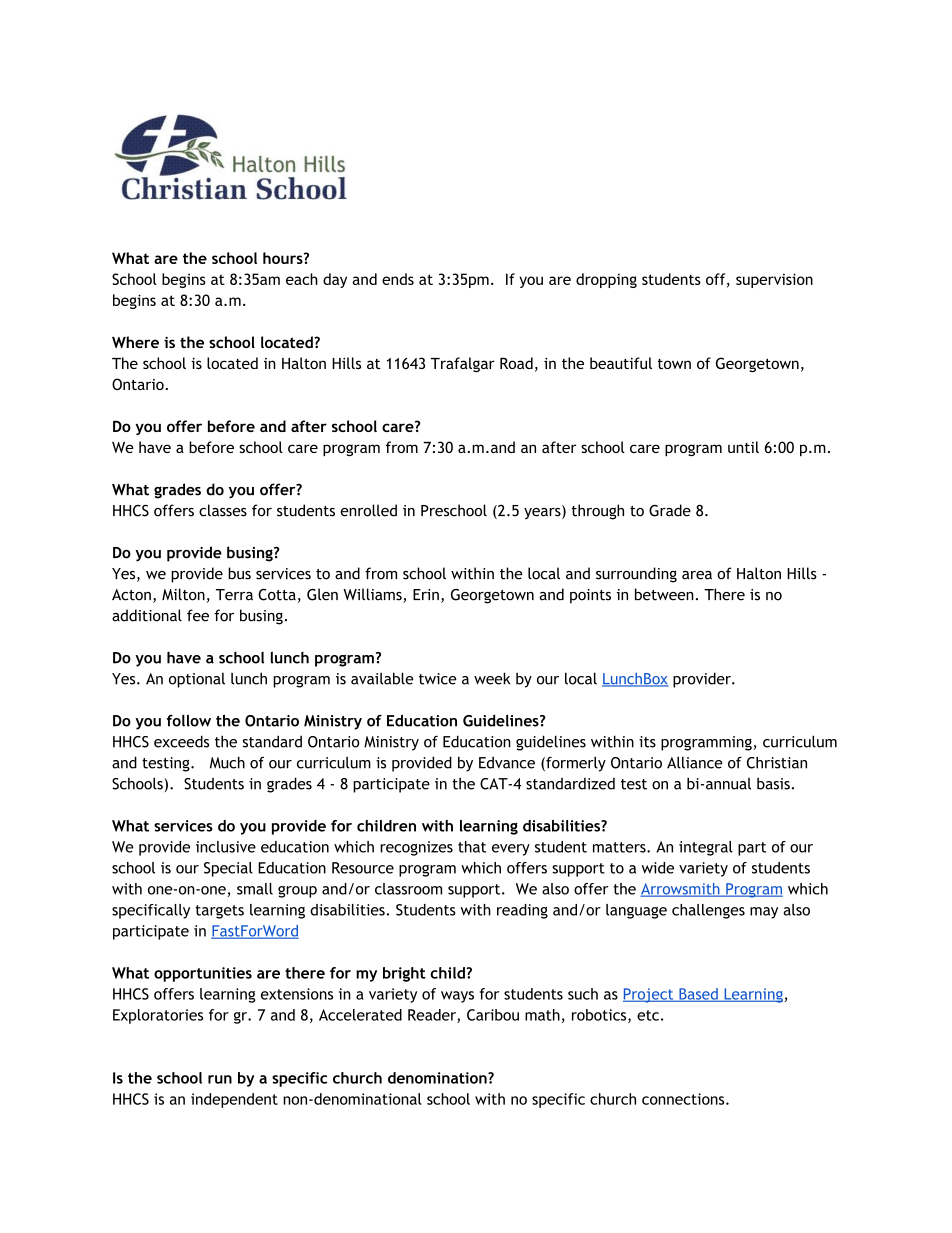  I want to click on enrolled, so click(368, 510).
